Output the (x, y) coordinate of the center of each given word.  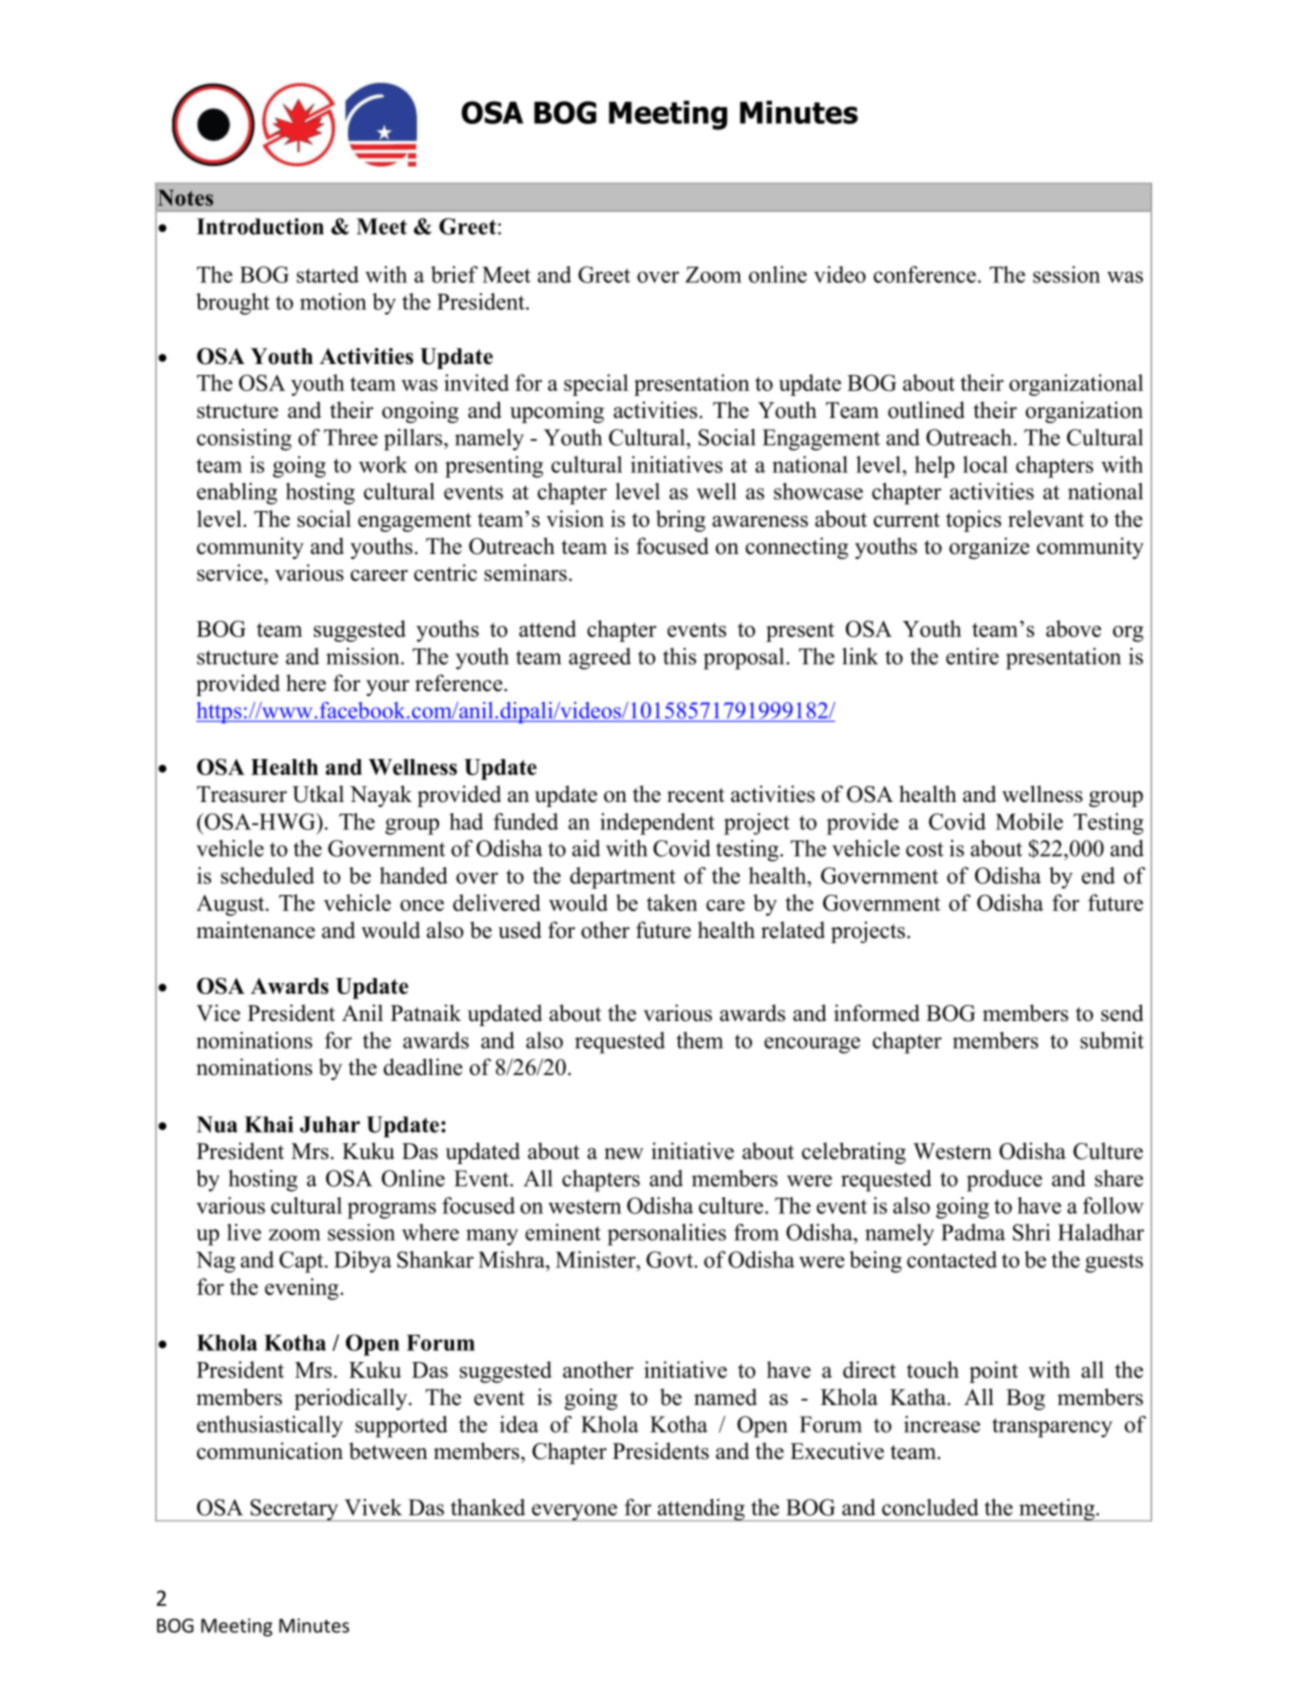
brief (454, 274)
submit (1112, 1040)
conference (925, 274)
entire (972, 656)
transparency (1052, 1428)
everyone (575, 1512)
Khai (268, 1124)
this (679, 656)
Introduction (260, 226)
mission (364, 656)
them (699, 1040)
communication (270, 1451)
